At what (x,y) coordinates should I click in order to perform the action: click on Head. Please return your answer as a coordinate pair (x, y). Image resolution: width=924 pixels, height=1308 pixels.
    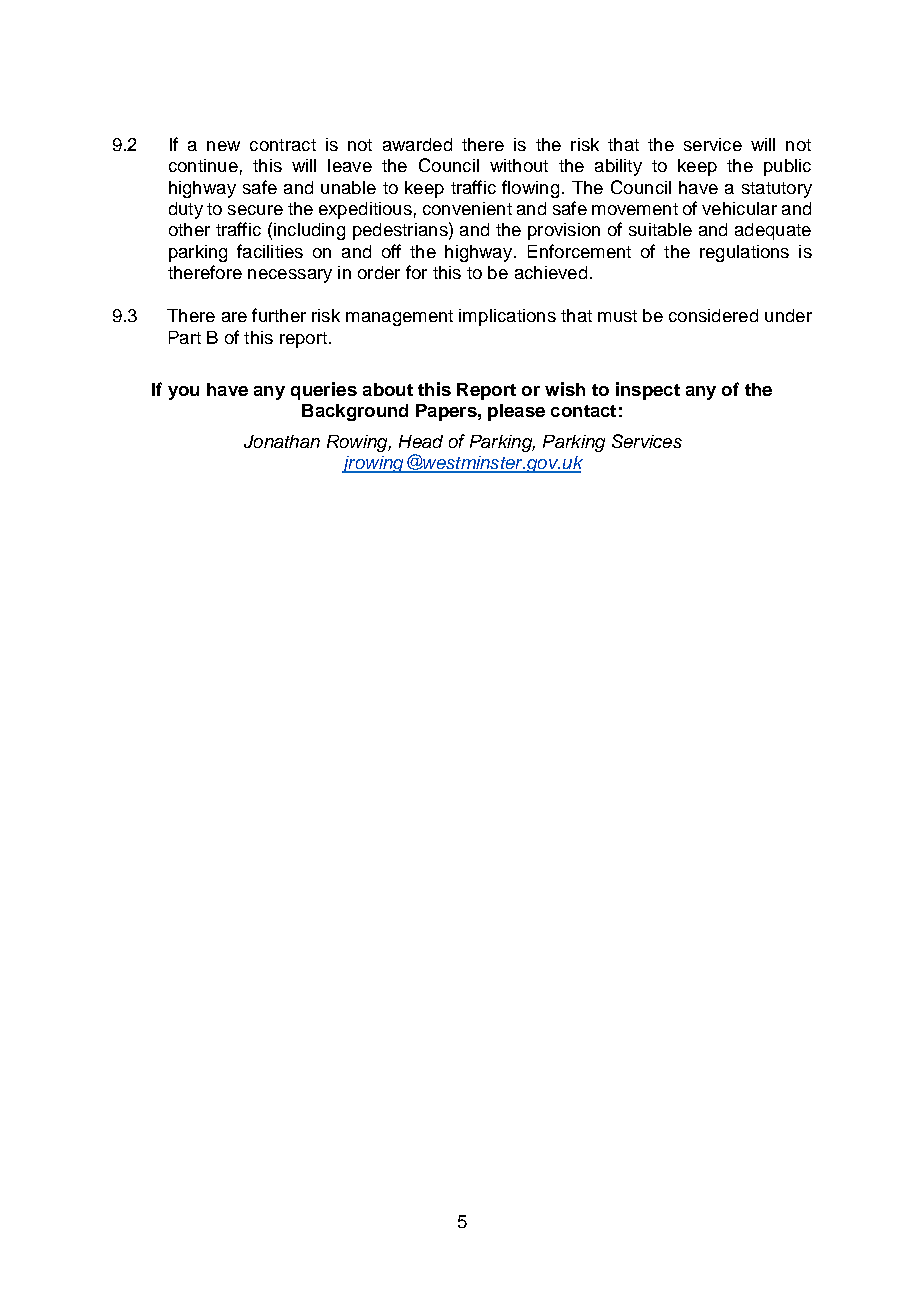
    Looking at the image, I should click on (421, 441).
